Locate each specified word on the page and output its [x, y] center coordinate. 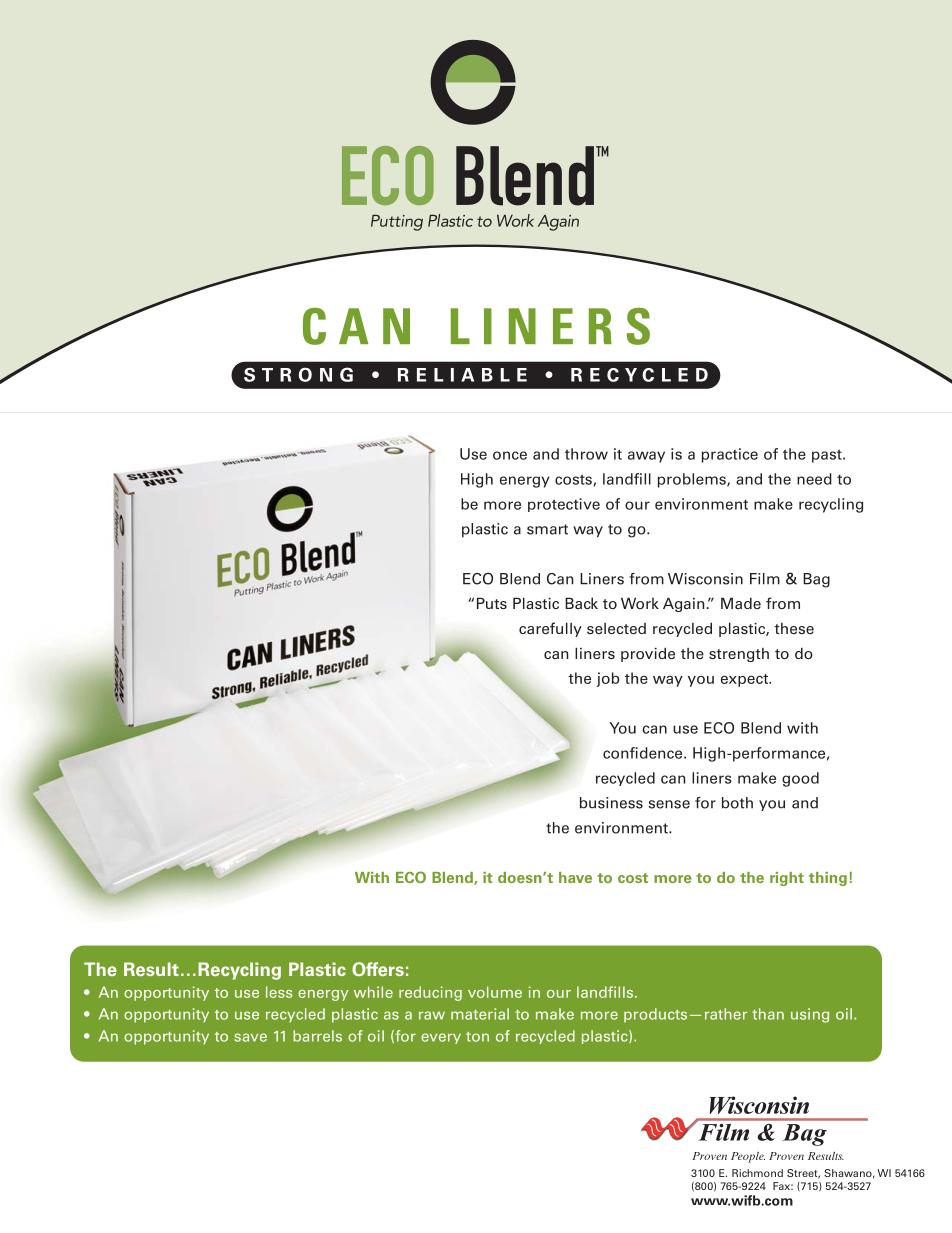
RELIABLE [462, 375]
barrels [317, 1036]
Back [581, 603]
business [611, 803]
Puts [492, 603]
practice [730, 455]
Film [765, 579]
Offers [378, 969]
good [800, 779]
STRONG [298, 374]
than [768, 1014]
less [279, 992]
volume [495, 992]
